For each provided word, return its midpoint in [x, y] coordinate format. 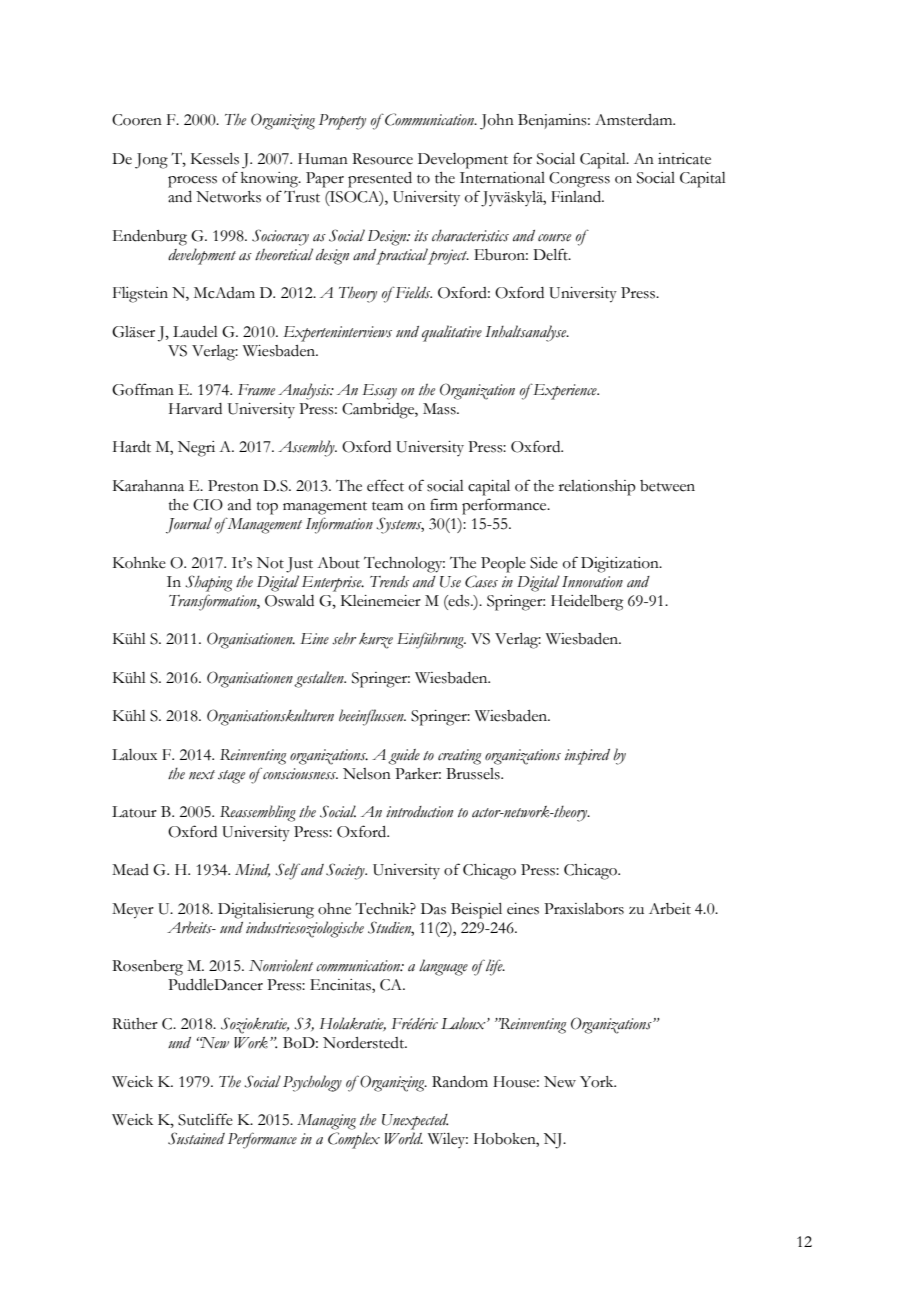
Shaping [208, 583]
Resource [382, 159]
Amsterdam [635, 120]
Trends [389, 582]
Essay [379, 392]
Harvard [195, 409]
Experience [565, 391]
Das [433, 909]
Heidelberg [587, 603]
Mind [252, 870]
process [192, 182]
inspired [587, 757]
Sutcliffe [205, 1119]
